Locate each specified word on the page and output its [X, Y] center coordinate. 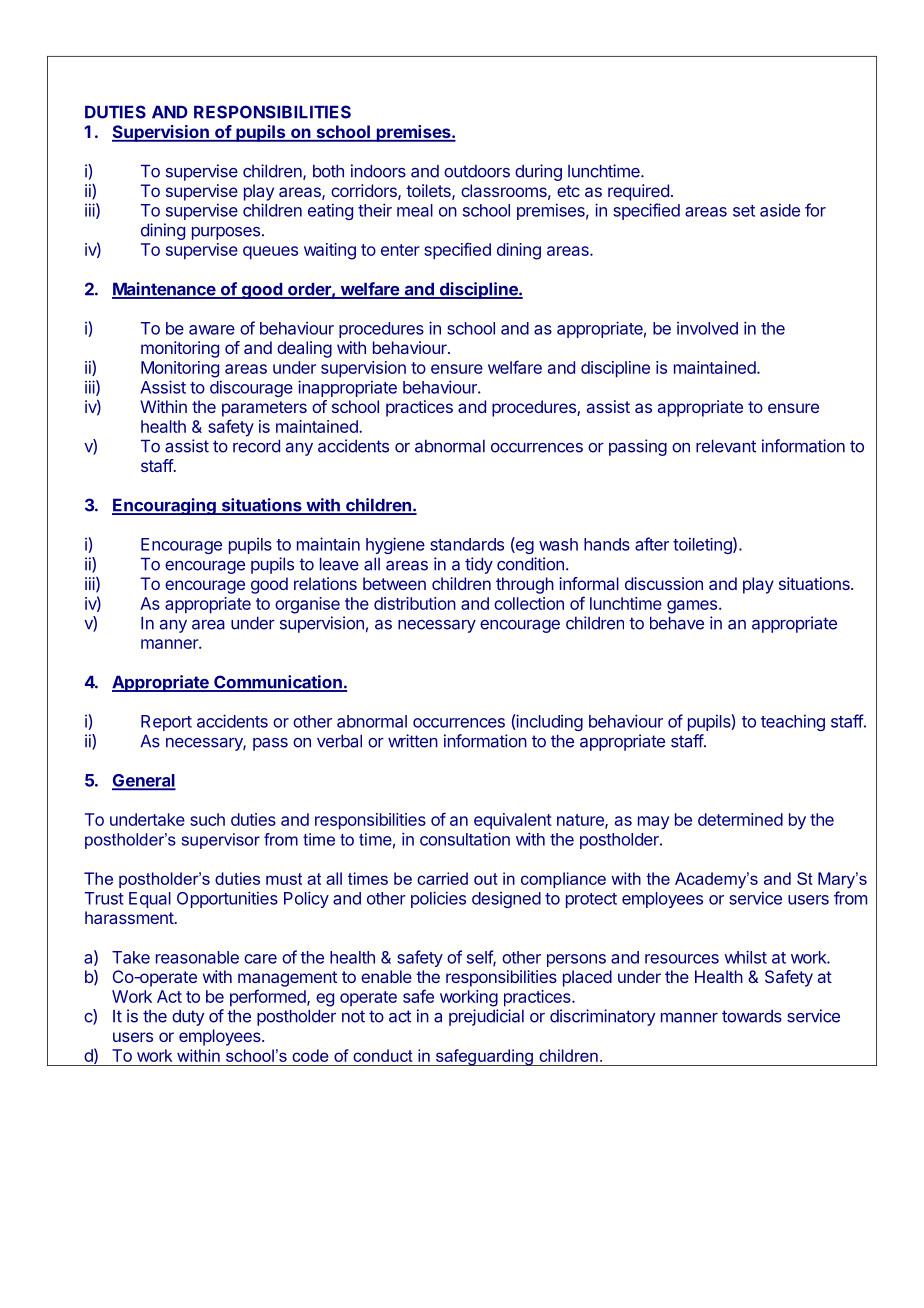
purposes [226, 233]
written [413, 741]
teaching [793, 722]
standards [467, 544]
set [744, 211]
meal [415, 210]
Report [166, 723]
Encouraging [165, 506]
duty [188, 1018]
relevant [726, 446]
